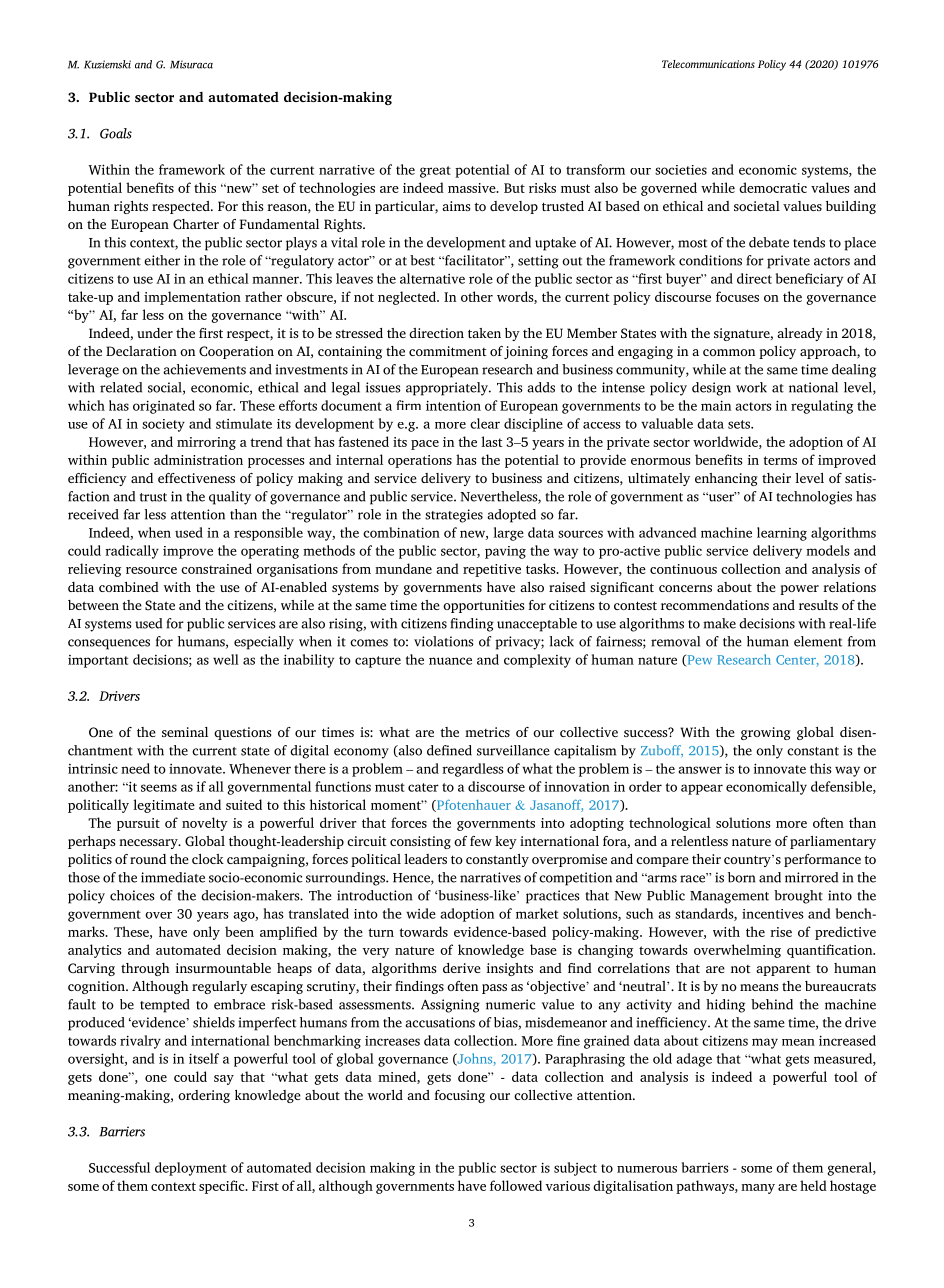 The width and height of the image is (944, 1288). I want to click on Goals, so click(116, 133).
